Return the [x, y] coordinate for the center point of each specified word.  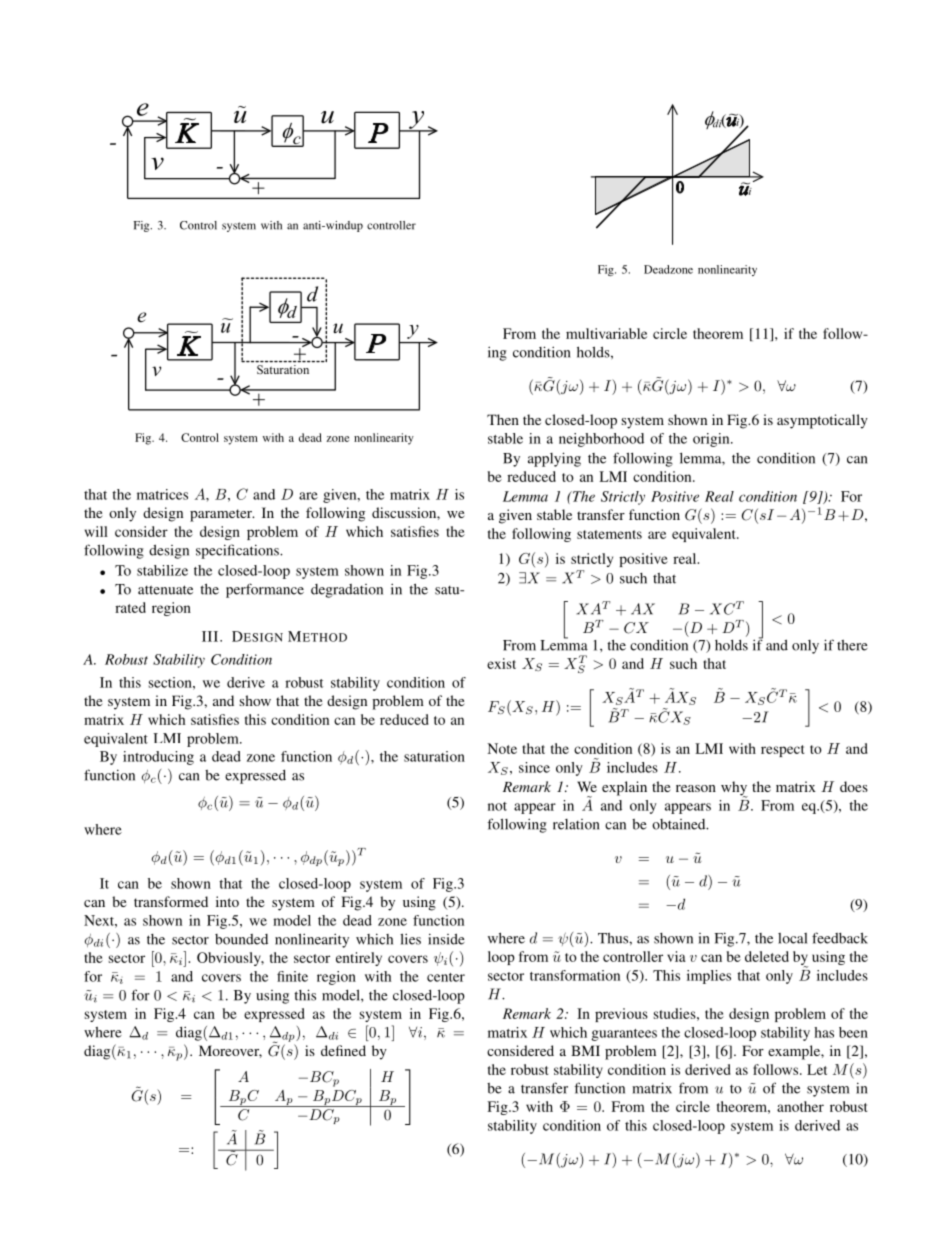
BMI [585, 1050]
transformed [171, 901]
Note [502, 748]
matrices [162, 494]
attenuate [165, 590]
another [800, 1106]
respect [782, 751]
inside [446, 939]
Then [503, 419]
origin [712, 440]
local [792, 938]
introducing [158, 758]
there [852, 645]
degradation [347, 591]
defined [343, 1050]
